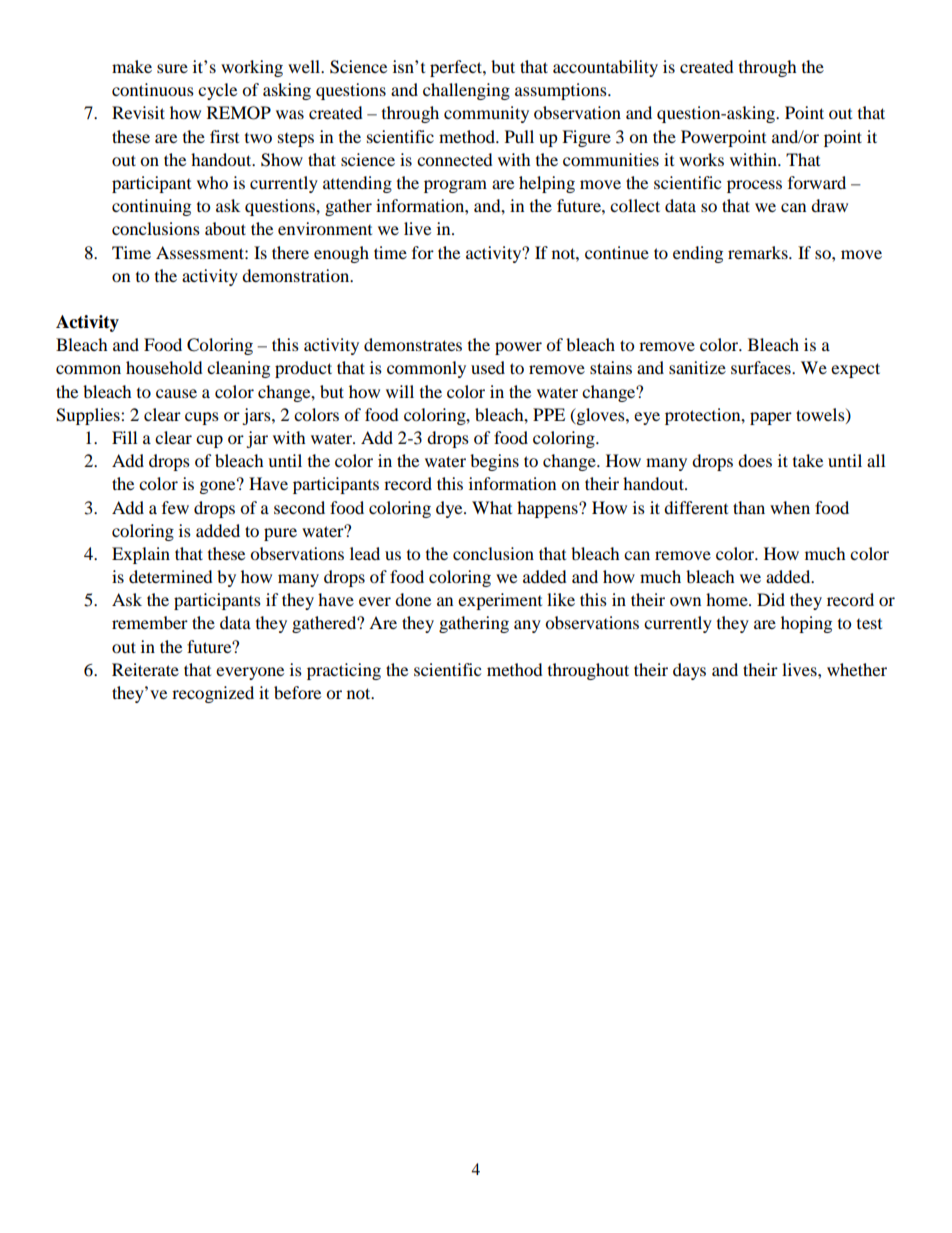  What do you see at coordinates (145, 669) in the image?
I see `Reiterate` at bounding box center [145, 669].
